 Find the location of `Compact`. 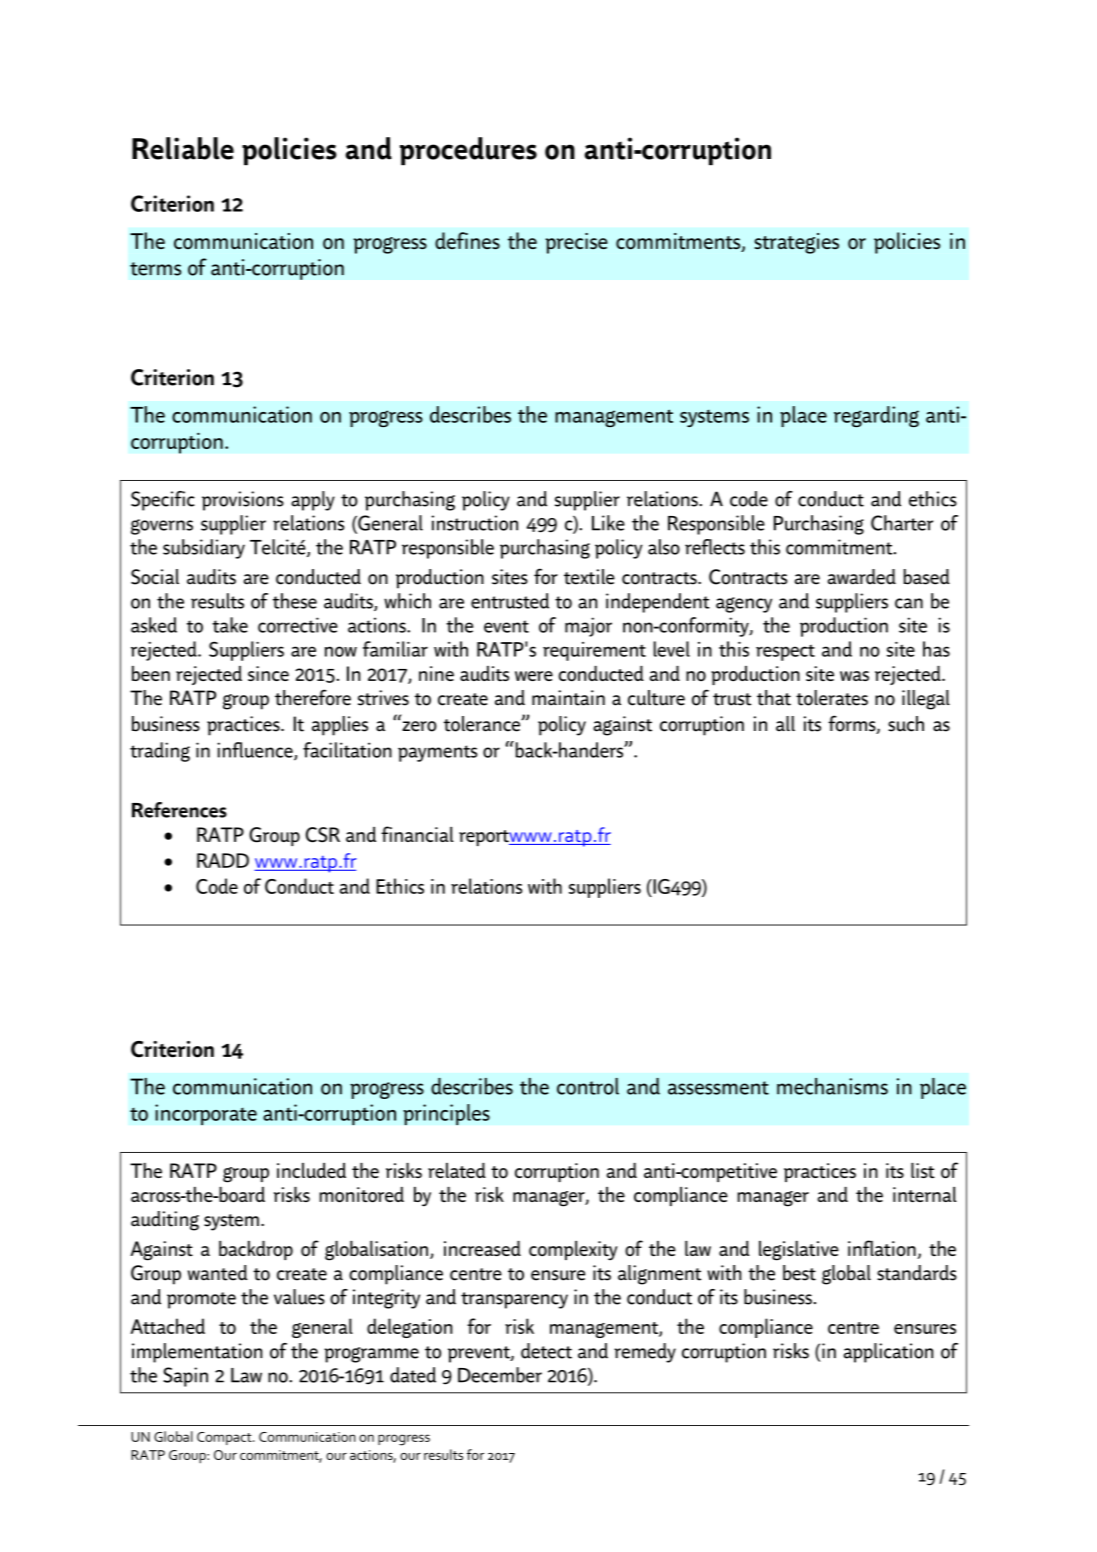

Compact is located at coordinates (225, 1438).
